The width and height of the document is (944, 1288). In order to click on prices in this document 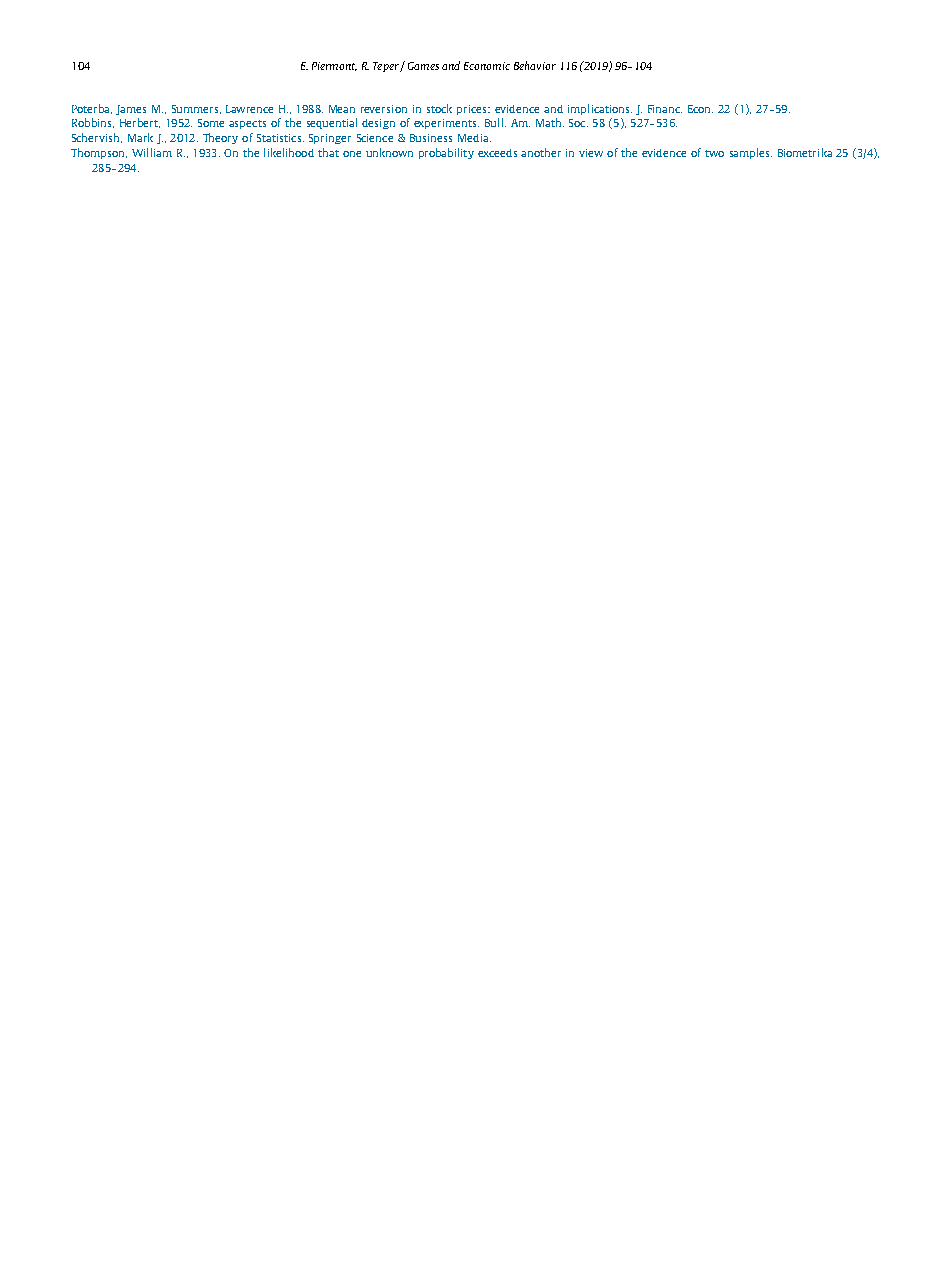, I will do `click(473, 110)`.
